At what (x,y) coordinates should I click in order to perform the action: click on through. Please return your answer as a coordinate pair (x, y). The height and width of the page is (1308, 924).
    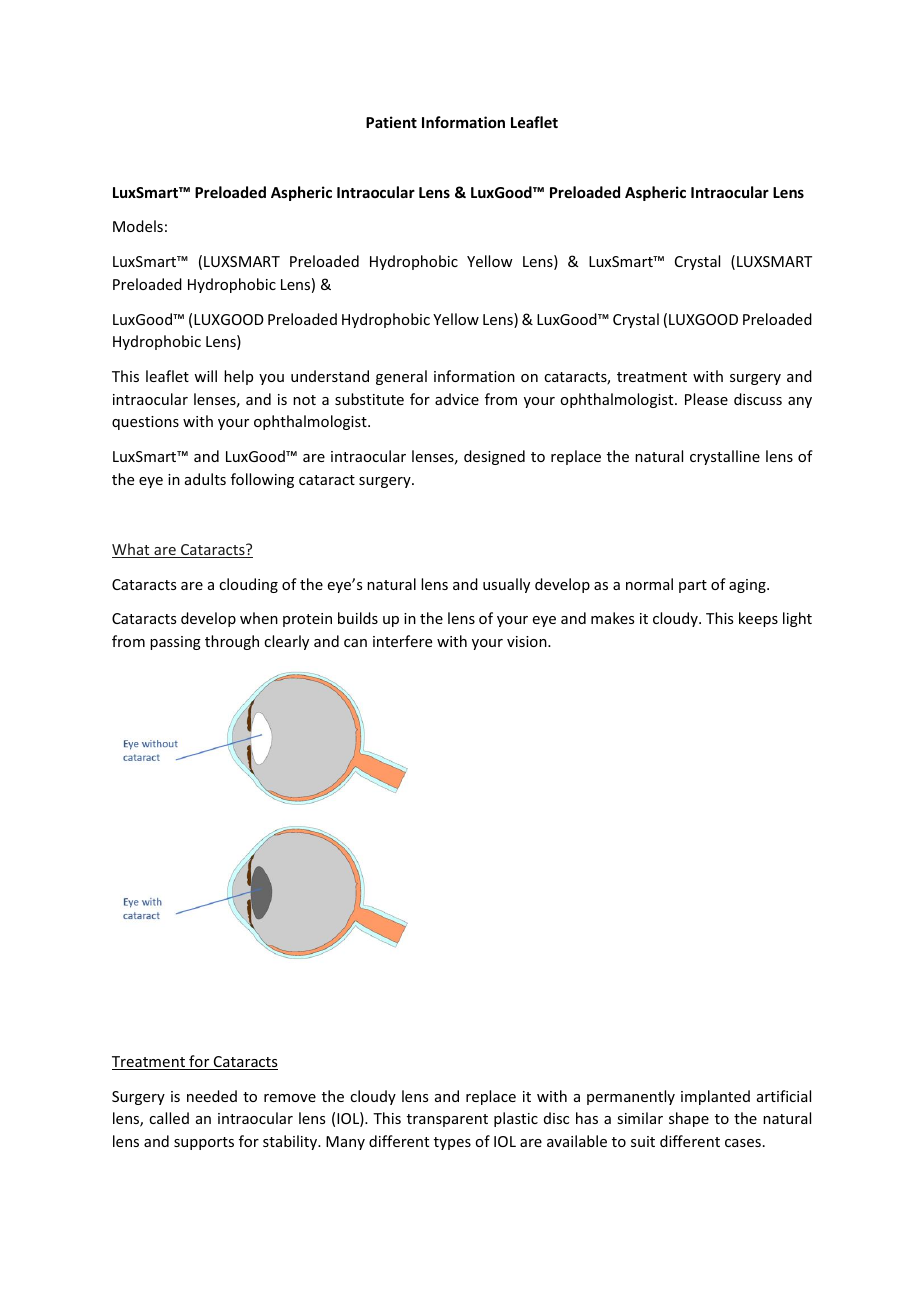
    Looking at the image, I should click on (232, 642).
